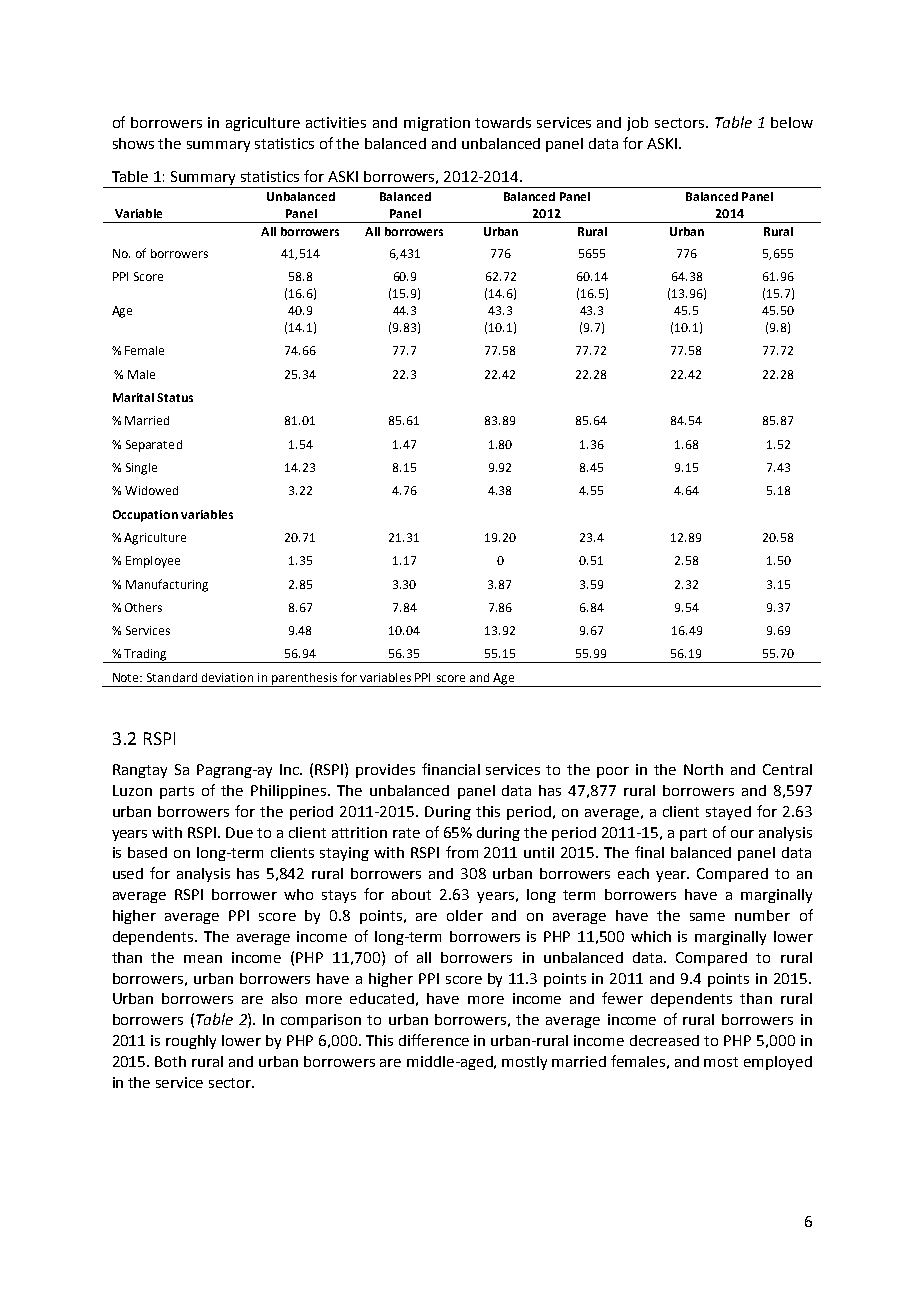  Describe the element at coordinates (703, 769) in the image. I see `North` at that location.
